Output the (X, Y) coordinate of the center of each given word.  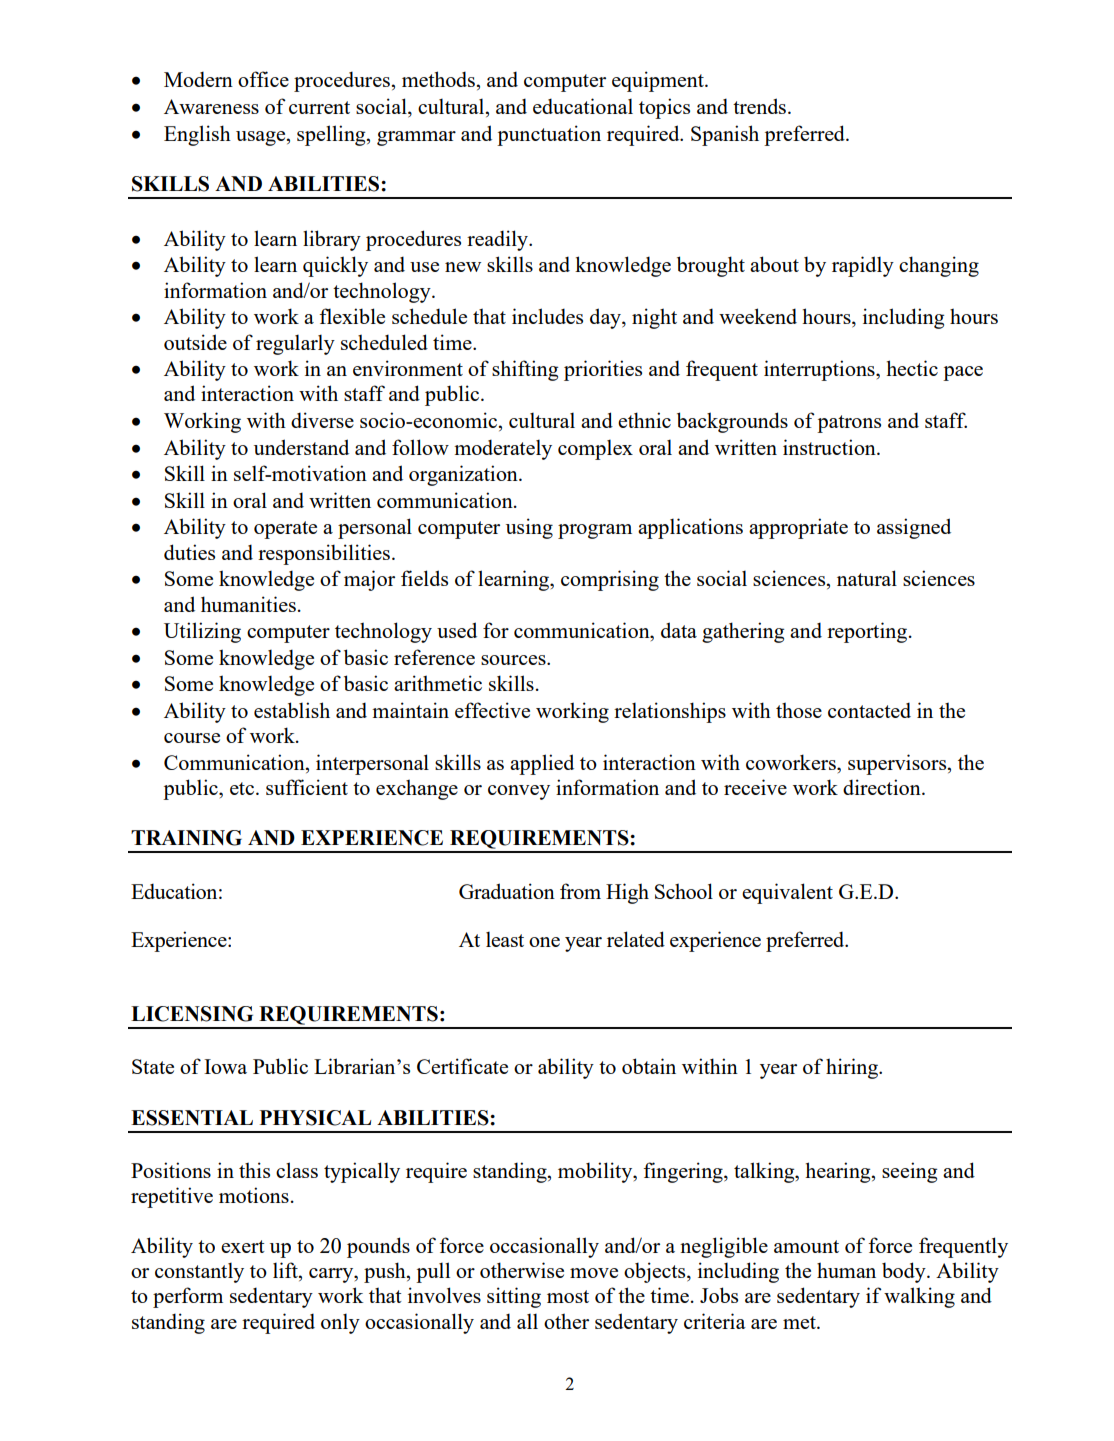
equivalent (787, 893)
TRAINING (186, 838)
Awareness (211, 106)
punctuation (549, 135)
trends (759, 106)
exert (243, 1246)
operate (285, 530)
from (580, 891)
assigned (914, 528)
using (529, 528)
